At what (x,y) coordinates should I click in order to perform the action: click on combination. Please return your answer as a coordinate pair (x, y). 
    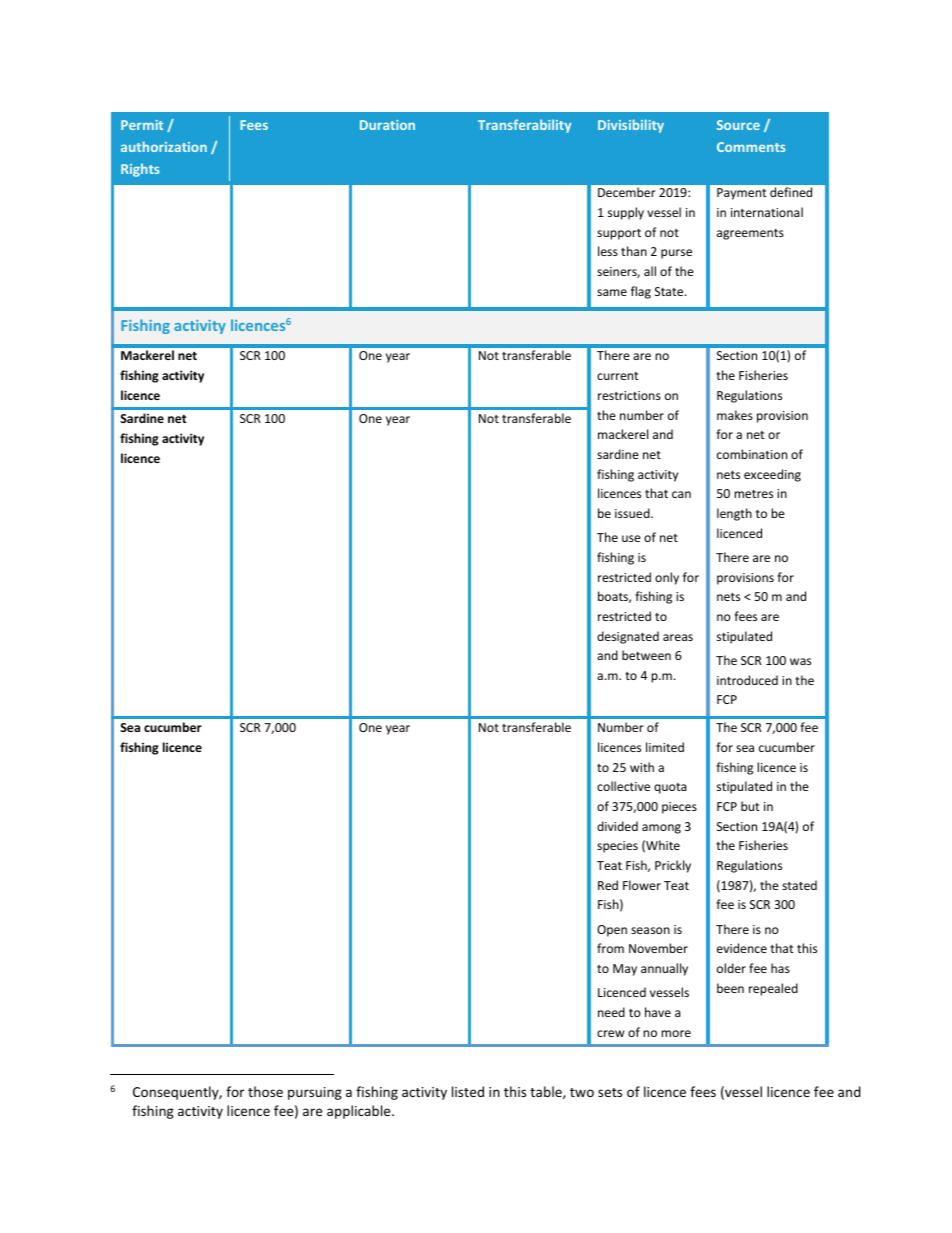
    Looking at the image, I should click on (752, 454).
